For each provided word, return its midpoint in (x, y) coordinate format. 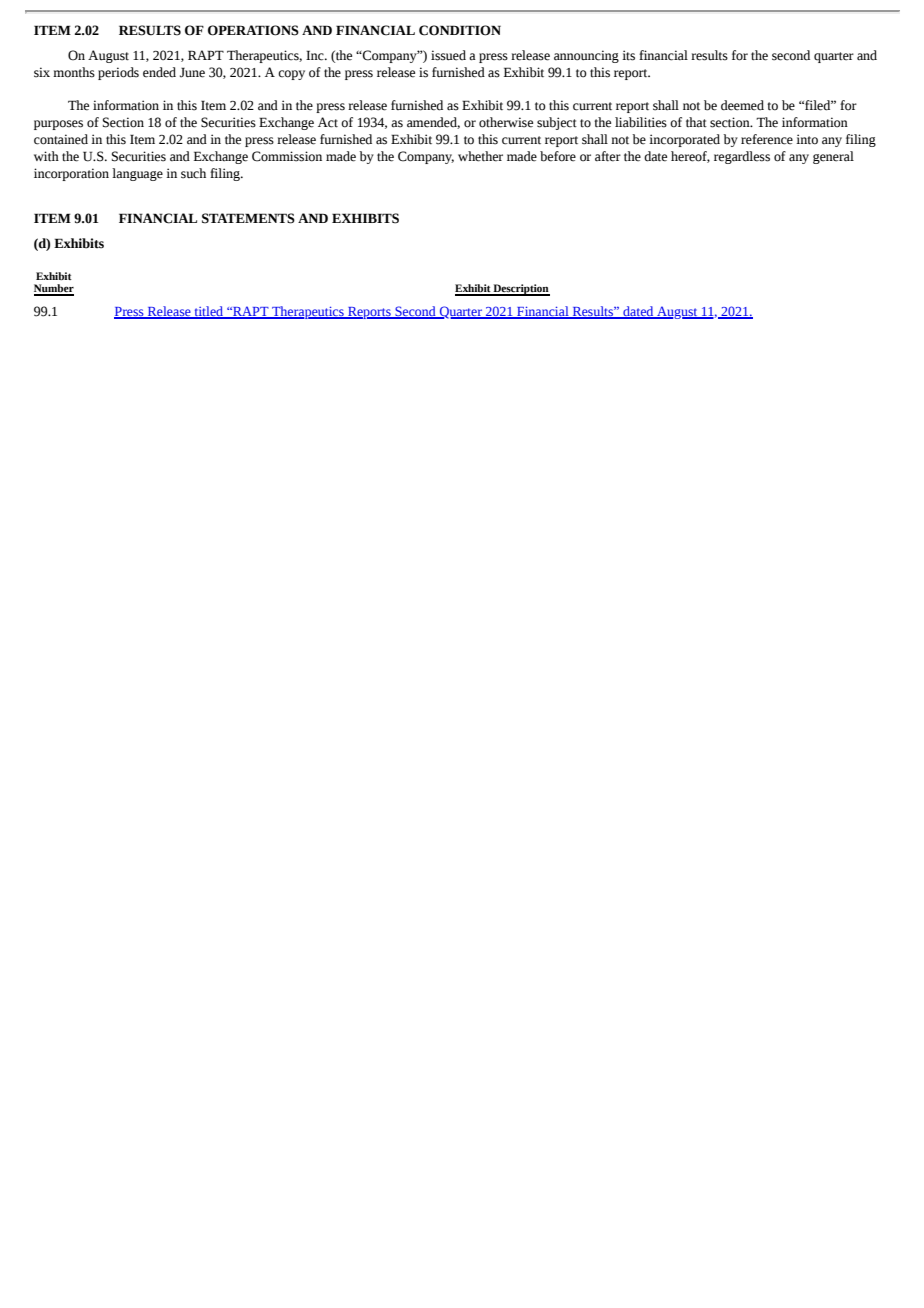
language (137, 174)
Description (521, 290)
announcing (586, 56)
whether (480, 156)
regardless (742, 157)
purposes (58, 125)
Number (54, 289)
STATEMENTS (248, 218)
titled (209, 312)
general (833, 157)
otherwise (506, 122)
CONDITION (460, 30)
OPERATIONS (253, 30)
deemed (742, 105)
